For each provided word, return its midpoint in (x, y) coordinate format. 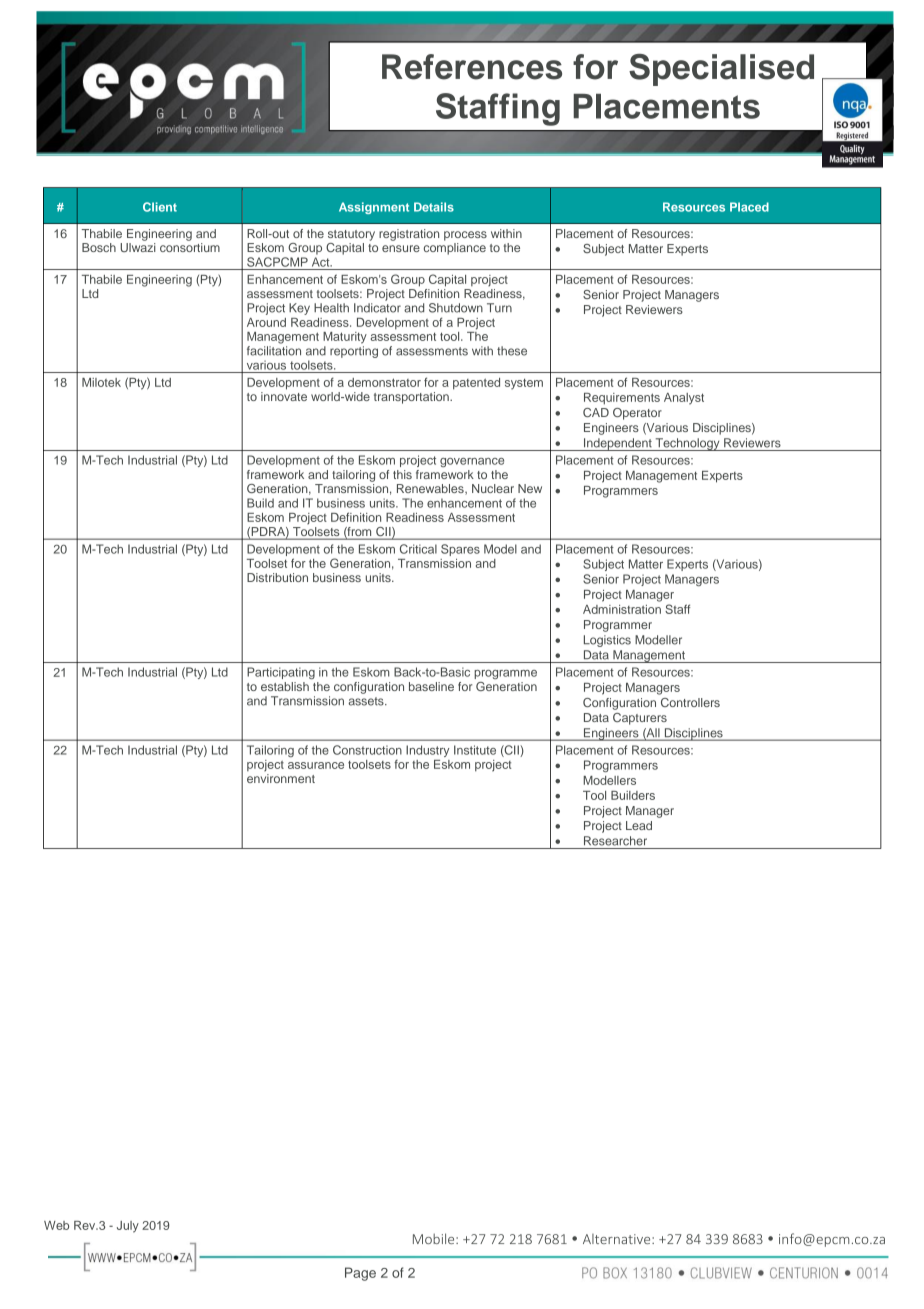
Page (360, 1274)
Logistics (607, 641)
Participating (281, 673)
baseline (431, 686)
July (128, 1227)
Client (160, 207)
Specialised (721, 70)
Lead (639, 825)
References (472, 67)
